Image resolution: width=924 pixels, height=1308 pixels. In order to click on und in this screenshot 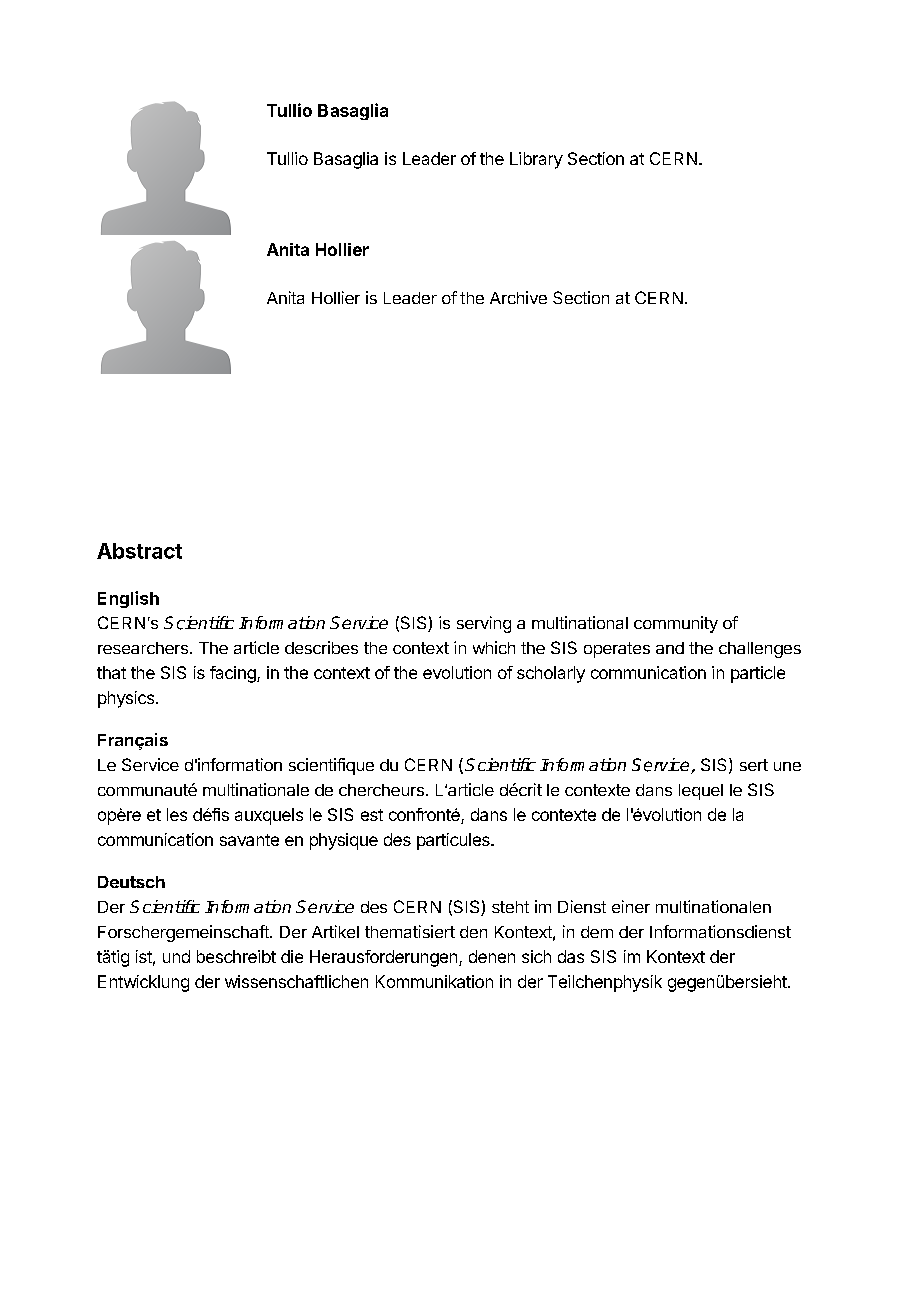, I will do `click(176, 956)`.
